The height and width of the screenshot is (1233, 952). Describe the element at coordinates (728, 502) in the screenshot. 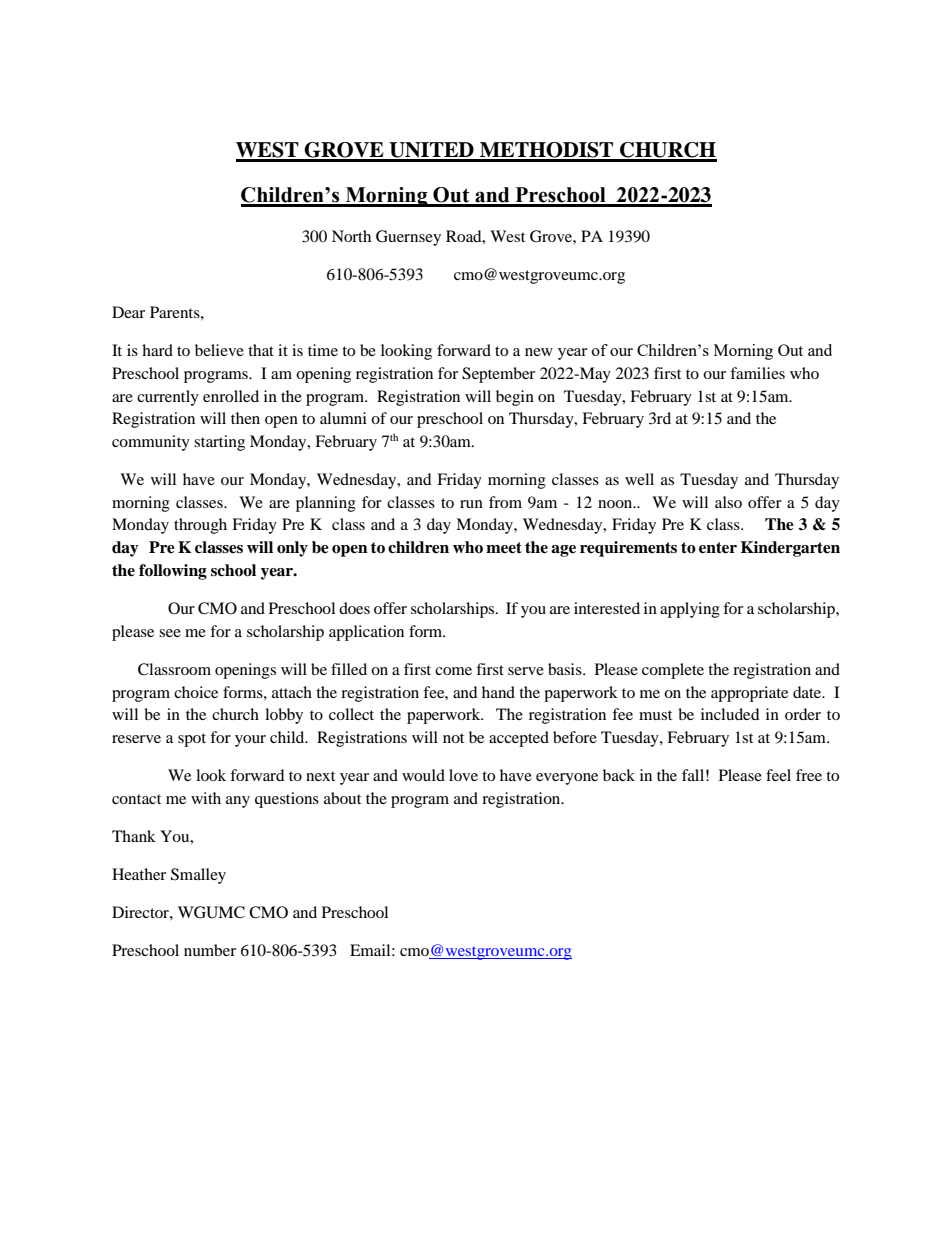

I see `also` at that location.
